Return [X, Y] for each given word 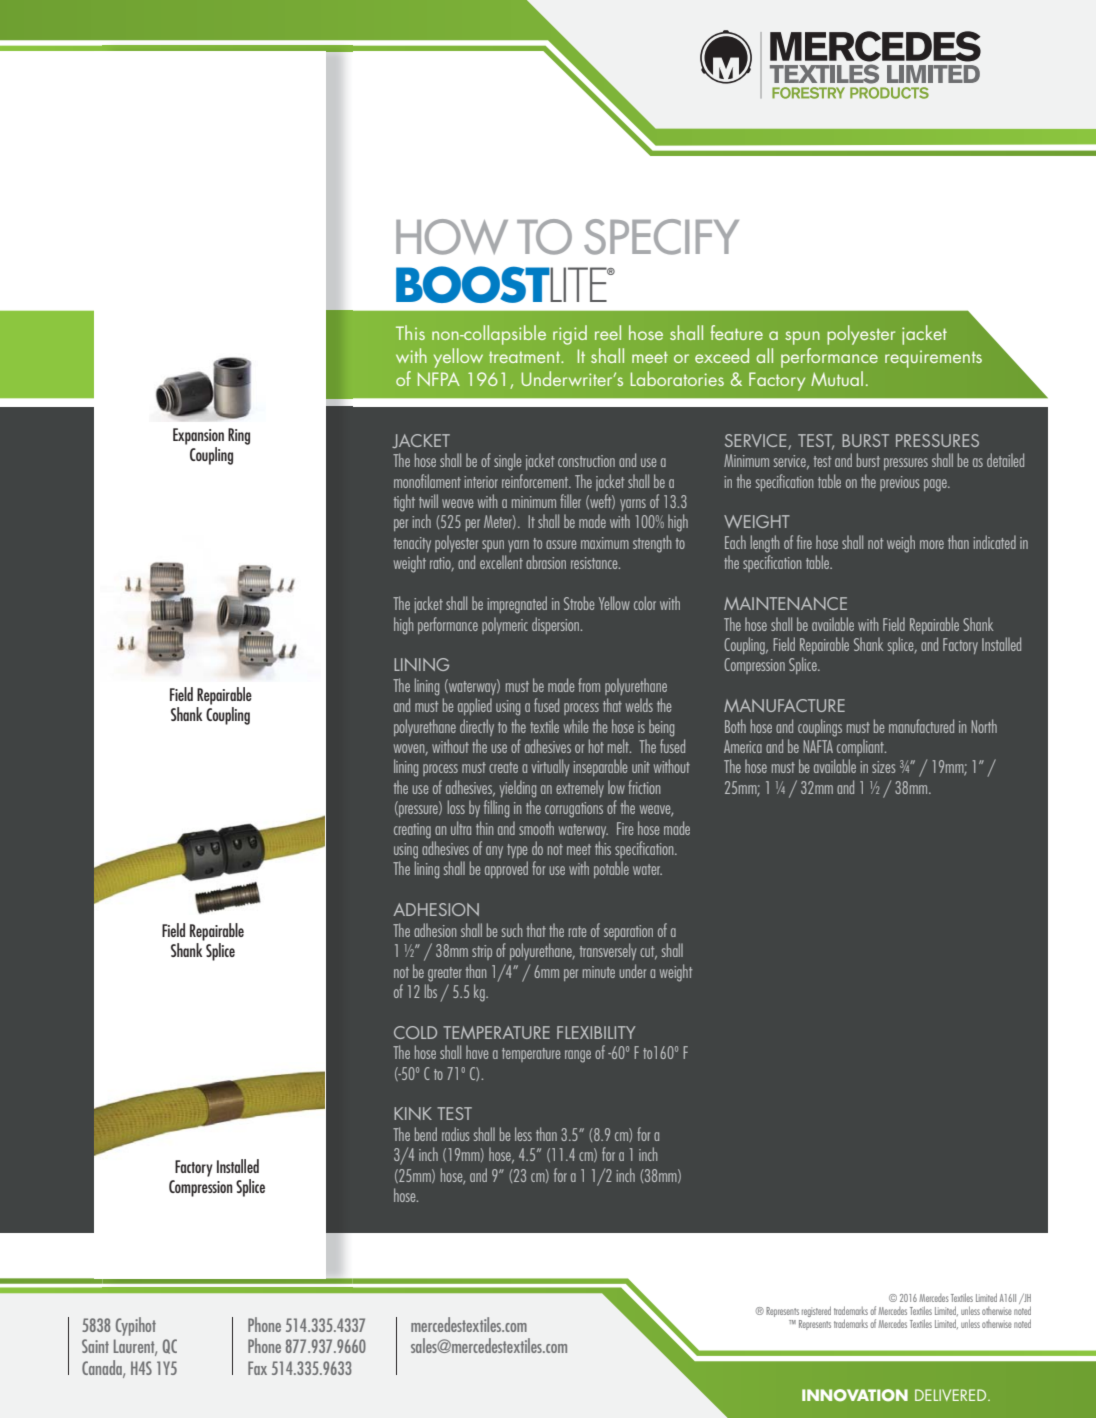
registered [816, 1311]
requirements [933, 359]
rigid [570, 335]
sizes [884, 767]
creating [412, 831]
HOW [452, 237]
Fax [257, 1368]
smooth [536, 828]
